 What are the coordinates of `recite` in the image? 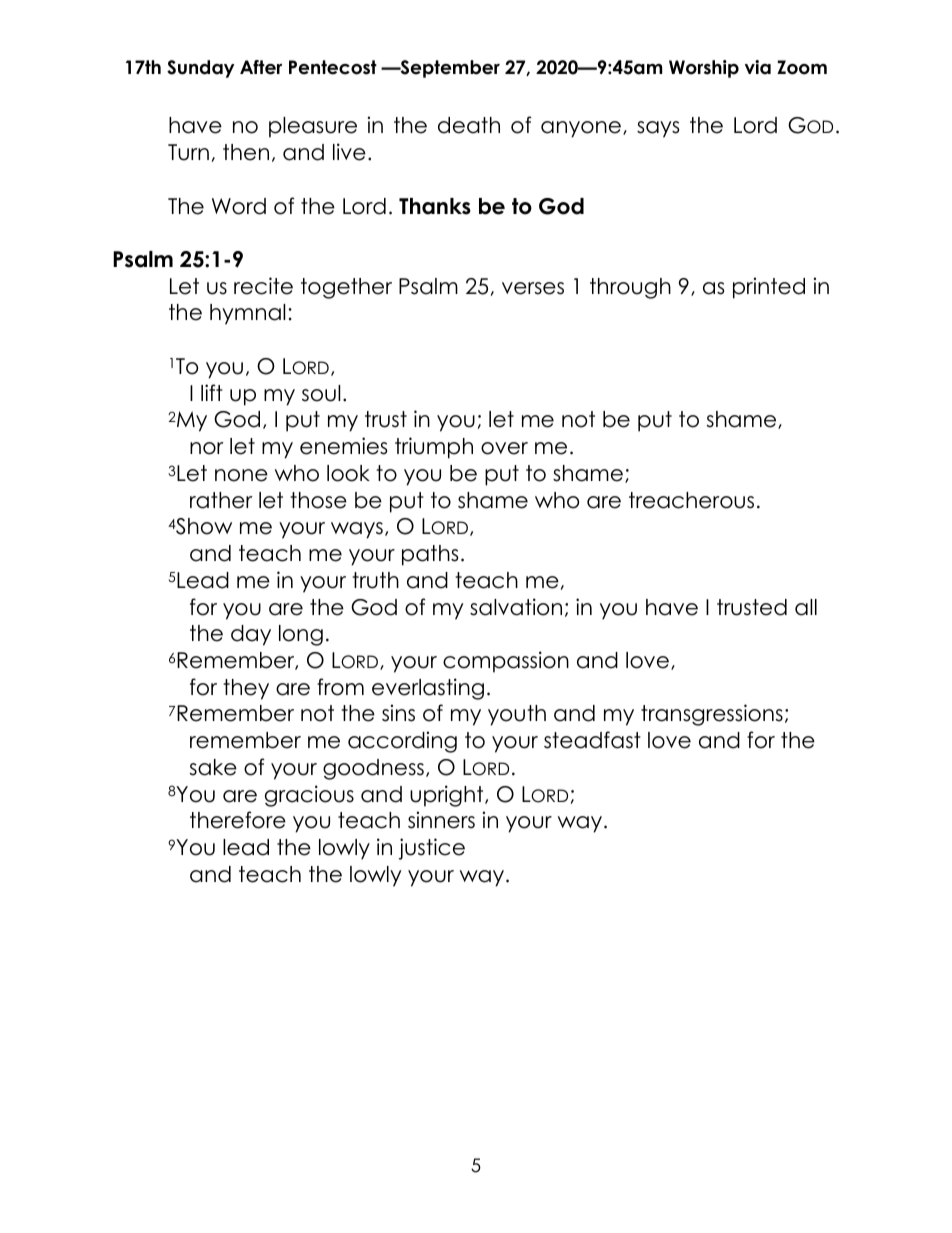 It's located at (263, 286).
